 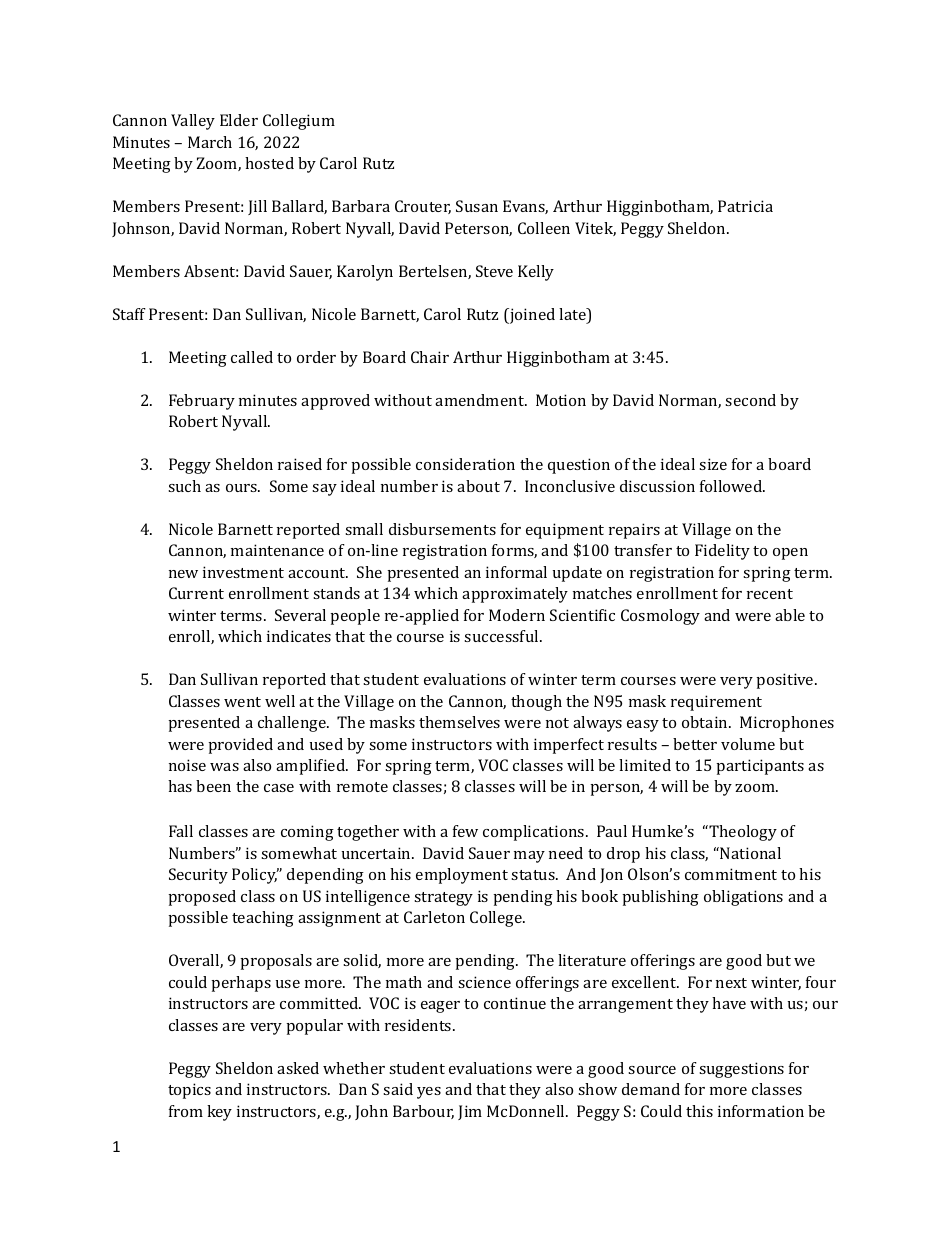 What do you see at coordinates (745, 206) in the screenshot?
I see `Patricia` at bounding box center [745, 206].
